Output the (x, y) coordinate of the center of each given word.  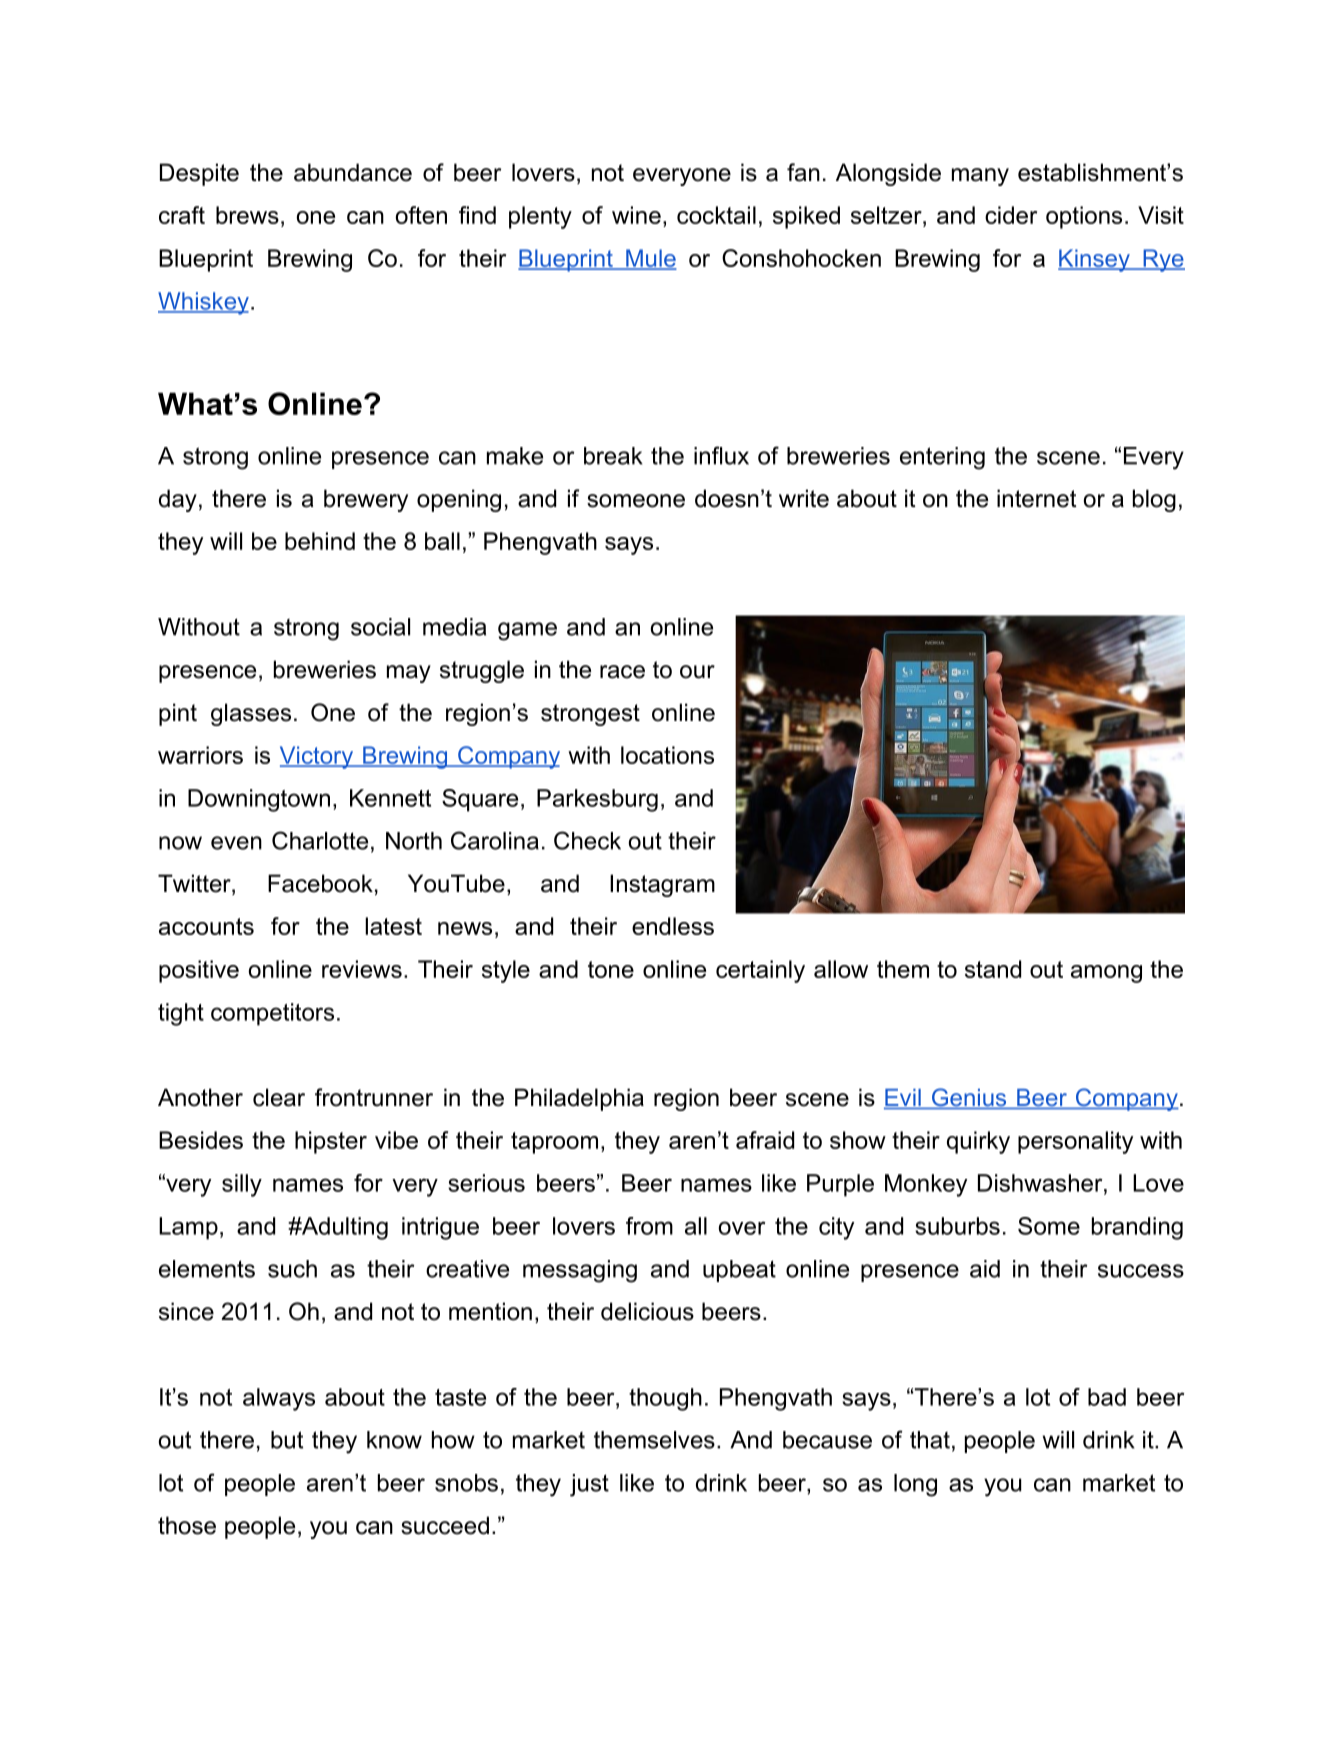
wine (636, 215)
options (1084, 217)
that (930, 1440)
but (287, 1440)
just (589, 1485)
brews (247, 215)
